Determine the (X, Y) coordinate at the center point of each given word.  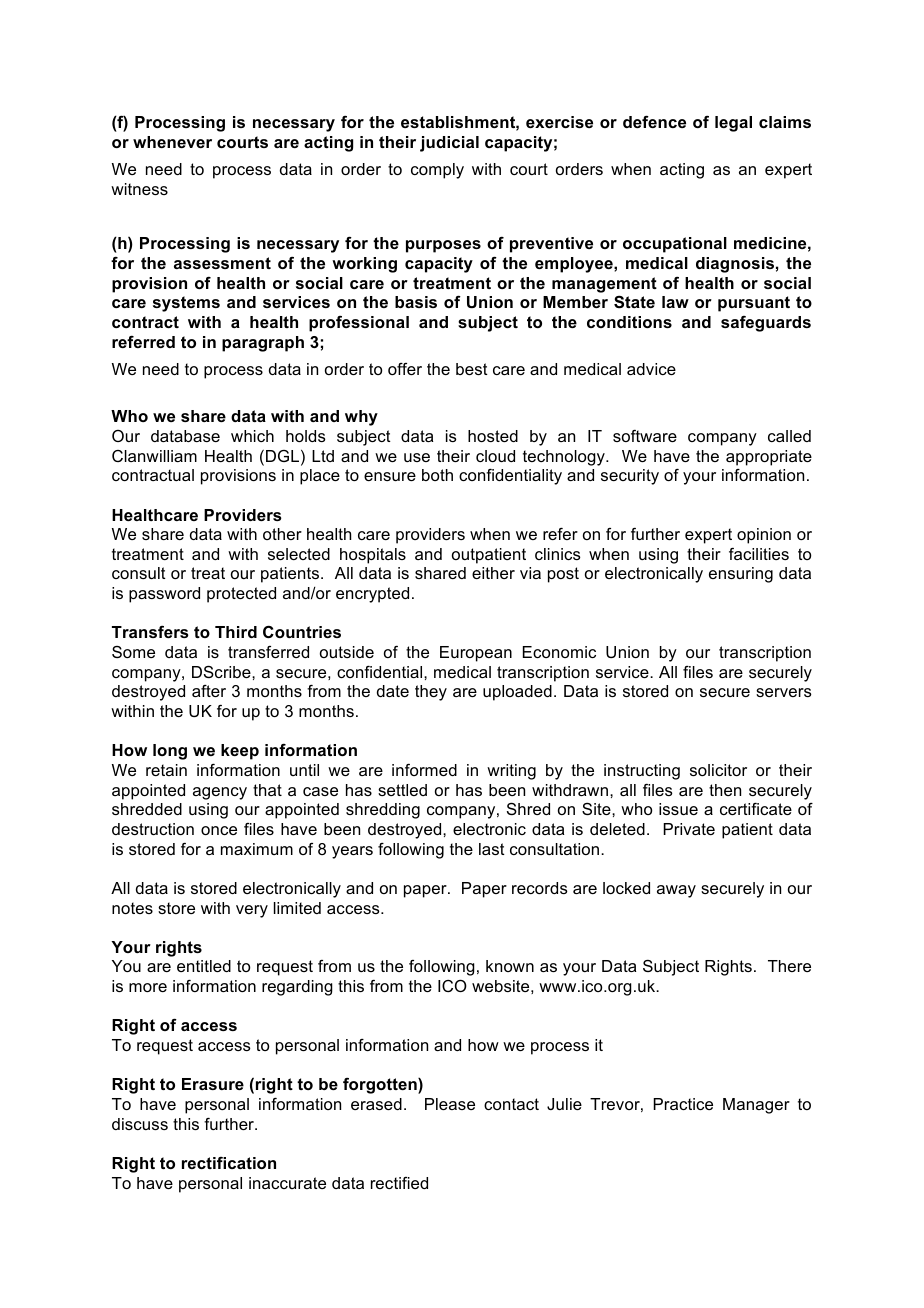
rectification (229, 1163)
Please (450, 1104)
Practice (683, 1104)
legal (733, 124)
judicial (449, 144)
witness (139, 189)
